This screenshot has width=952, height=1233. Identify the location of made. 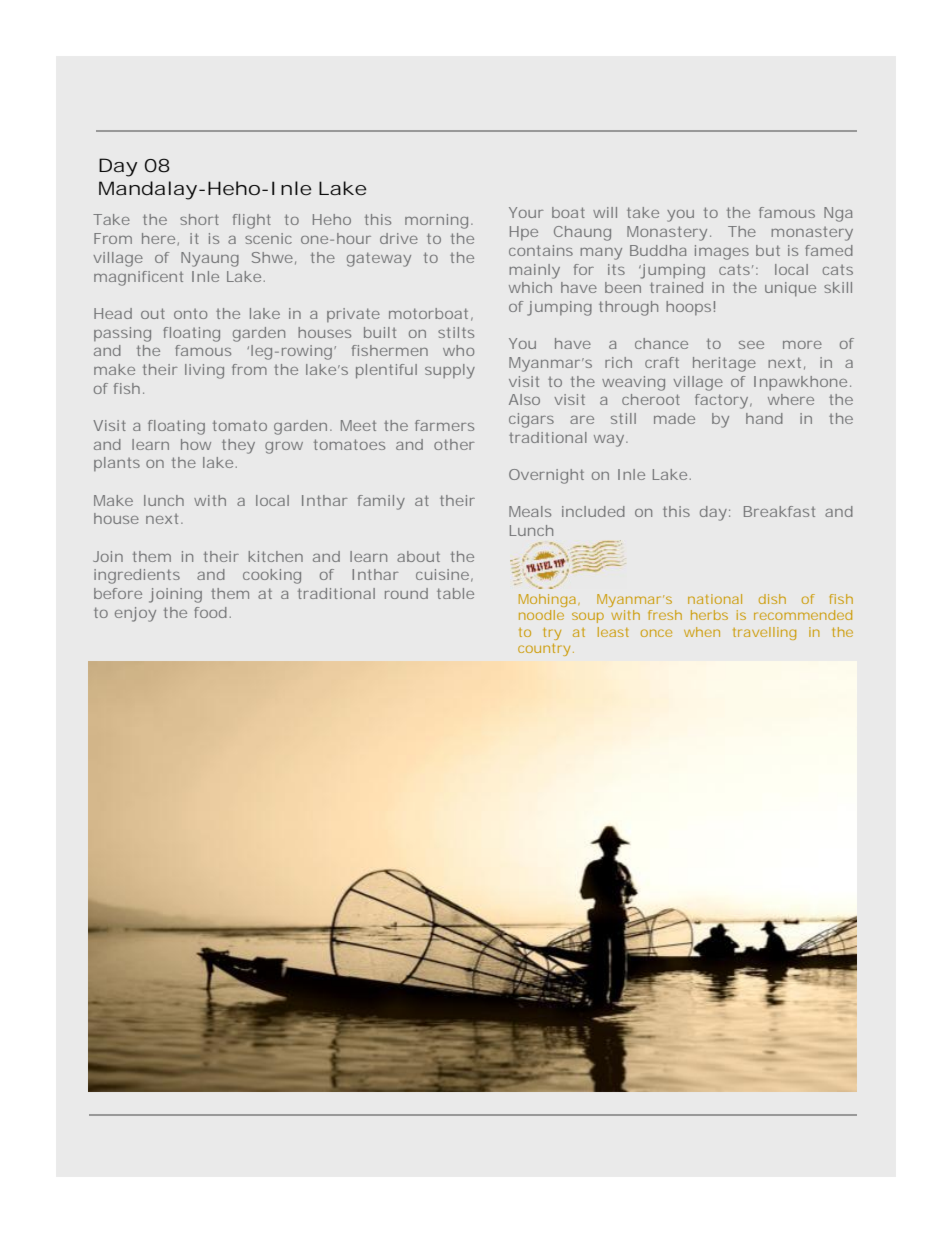
(674, 418).
